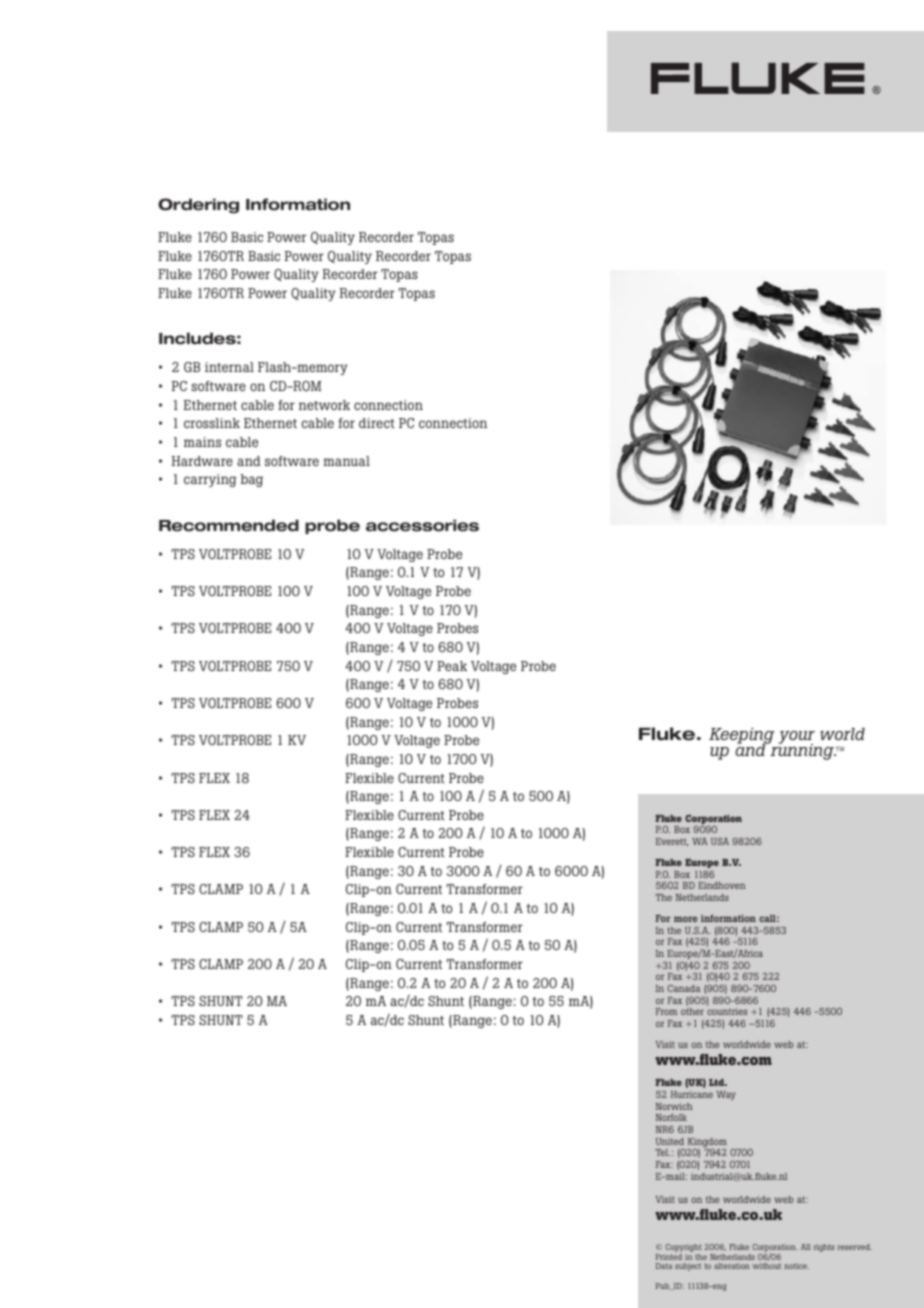  Describe the element at coordinates (797, 738) in the page. I see `your` at that location.
